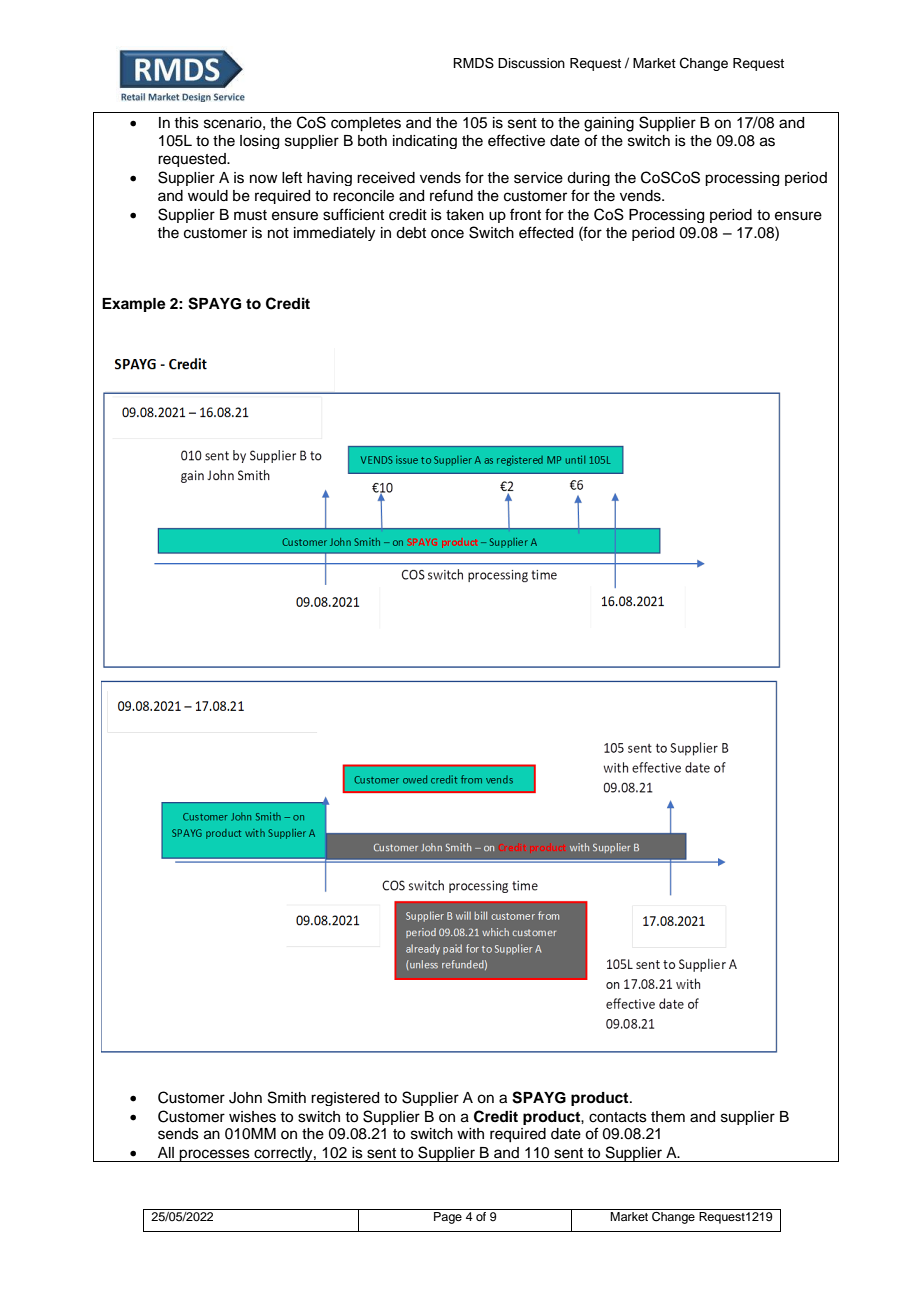  What do you see at coordinates (546, 232) in the screenshot?
I see `effected` at bounding box center [546, 232].
